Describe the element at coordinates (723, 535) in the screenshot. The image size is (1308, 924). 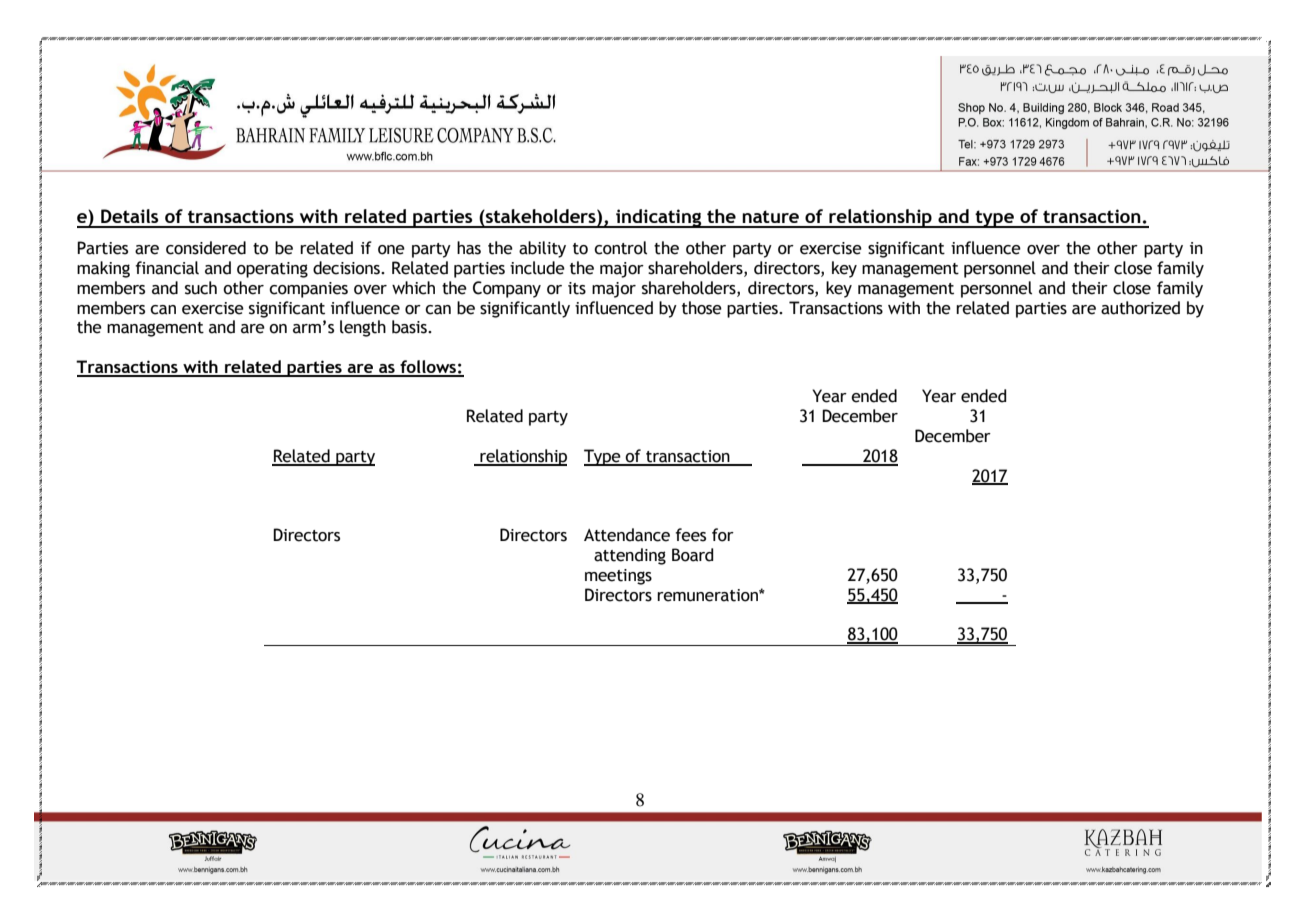
I see `for` at that location.
